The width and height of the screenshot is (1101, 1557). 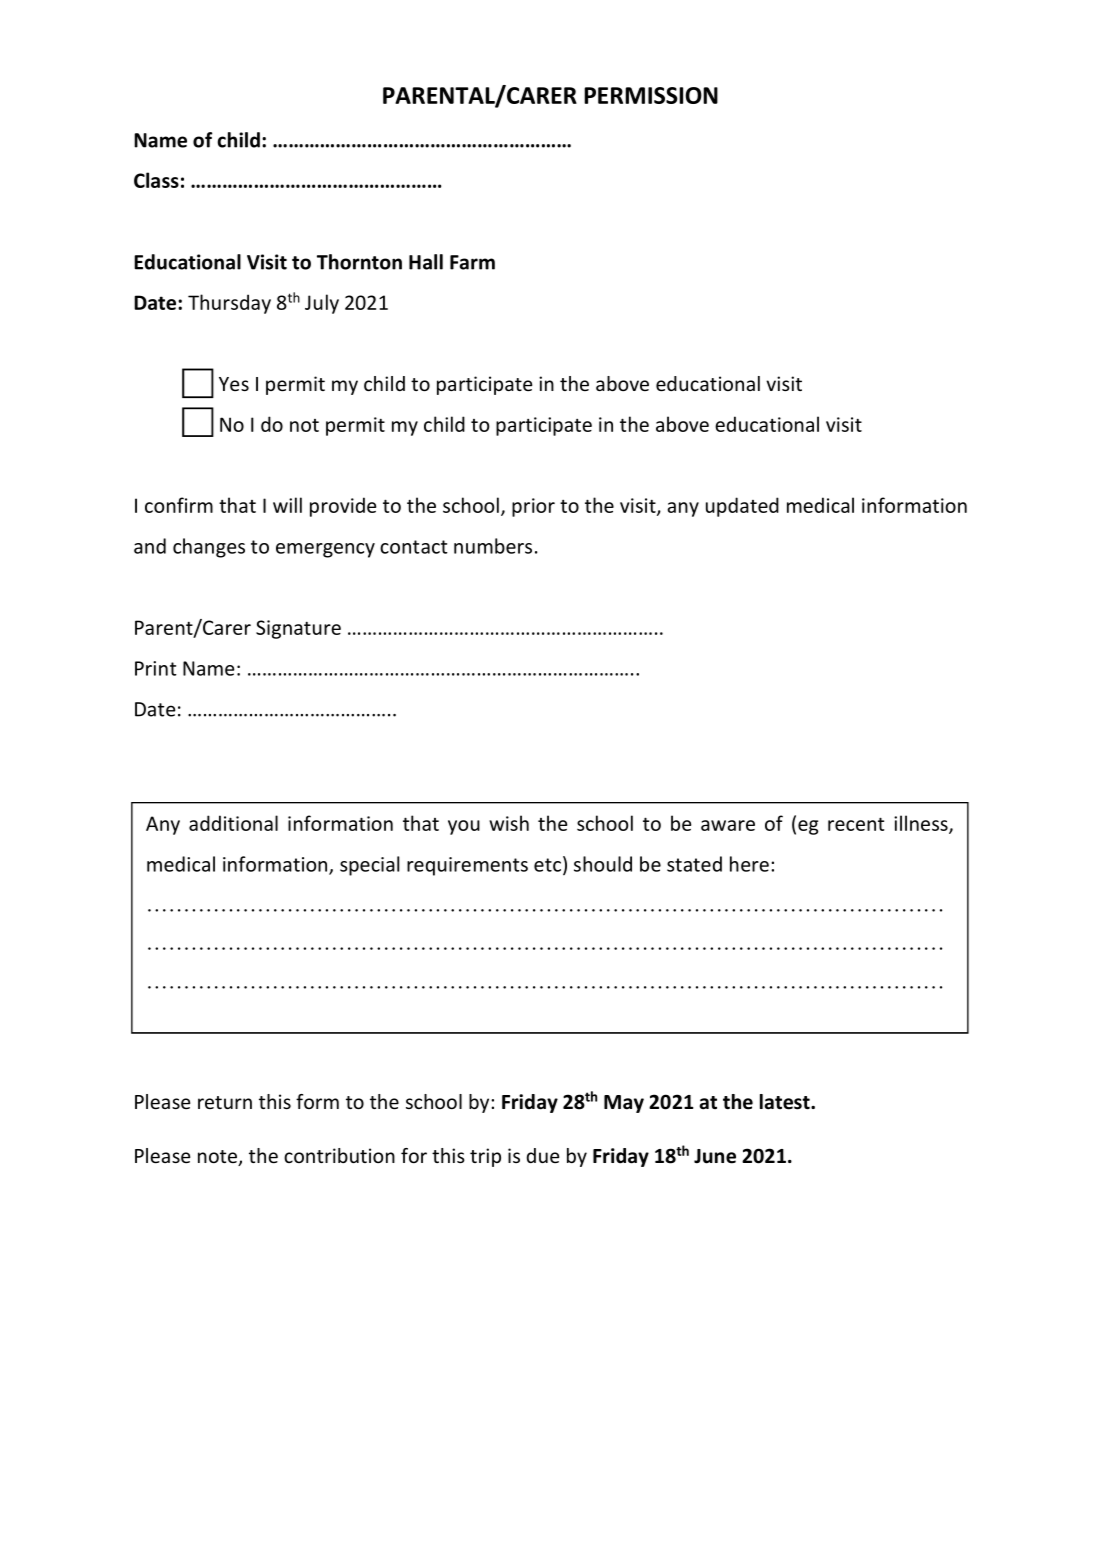 I want to click on return, so click(x=225, y=1102).
